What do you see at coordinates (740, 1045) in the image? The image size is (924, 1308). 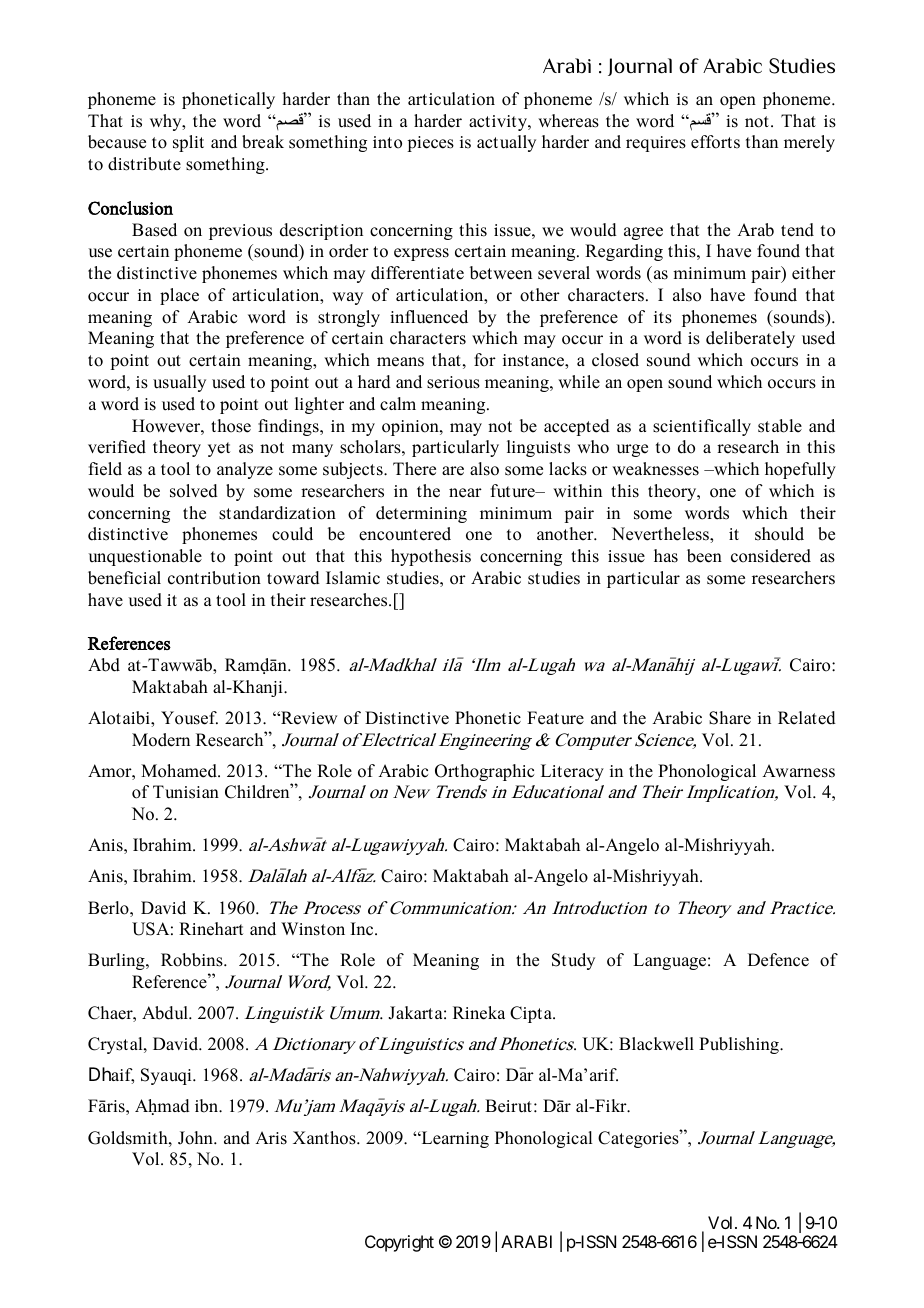 I see `Publishing` at bounding box center [740, 1045].
